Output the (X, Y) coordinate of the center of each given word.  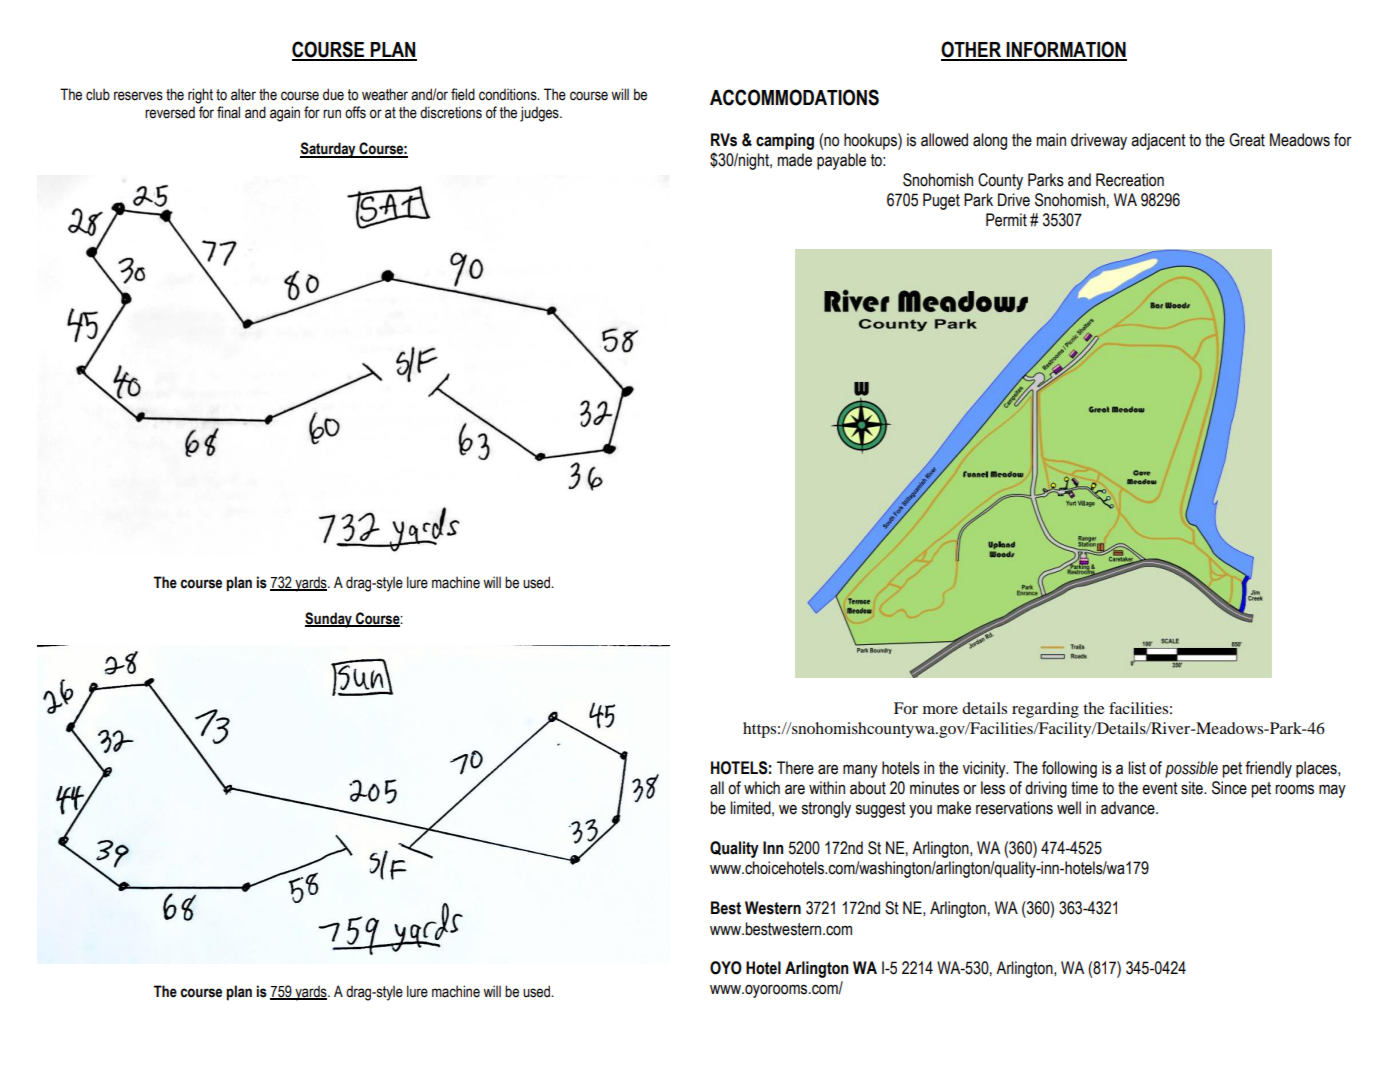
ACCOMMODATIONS (794, 97)
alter (243, 95)
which (762, 788)
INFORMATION (1066, 50)
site (1193, 788)
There (795, 768)
